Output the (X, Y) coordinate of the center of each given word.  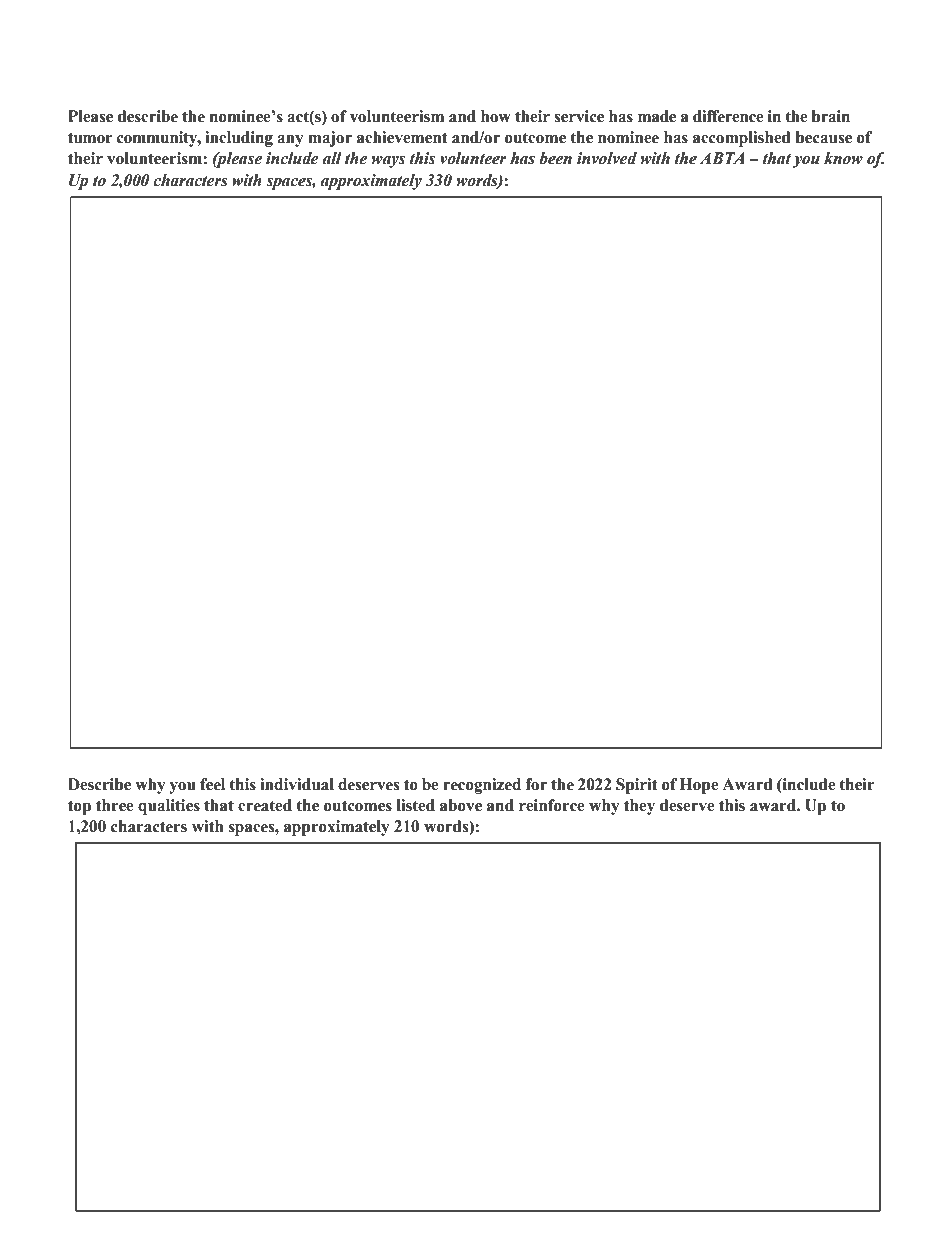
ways (388, 162)
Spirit (637, 786)
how (496, 116)
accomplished (742, 139)
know (843, 158)
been (555, 158)
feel (212, 784)
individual (297, 784)
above (461, 805)
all (332, 158)
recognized (482, 786)
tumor (90, 138)
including (239, 139)
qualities (169, 807)
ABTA (722, 158)
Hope (699, 786)
